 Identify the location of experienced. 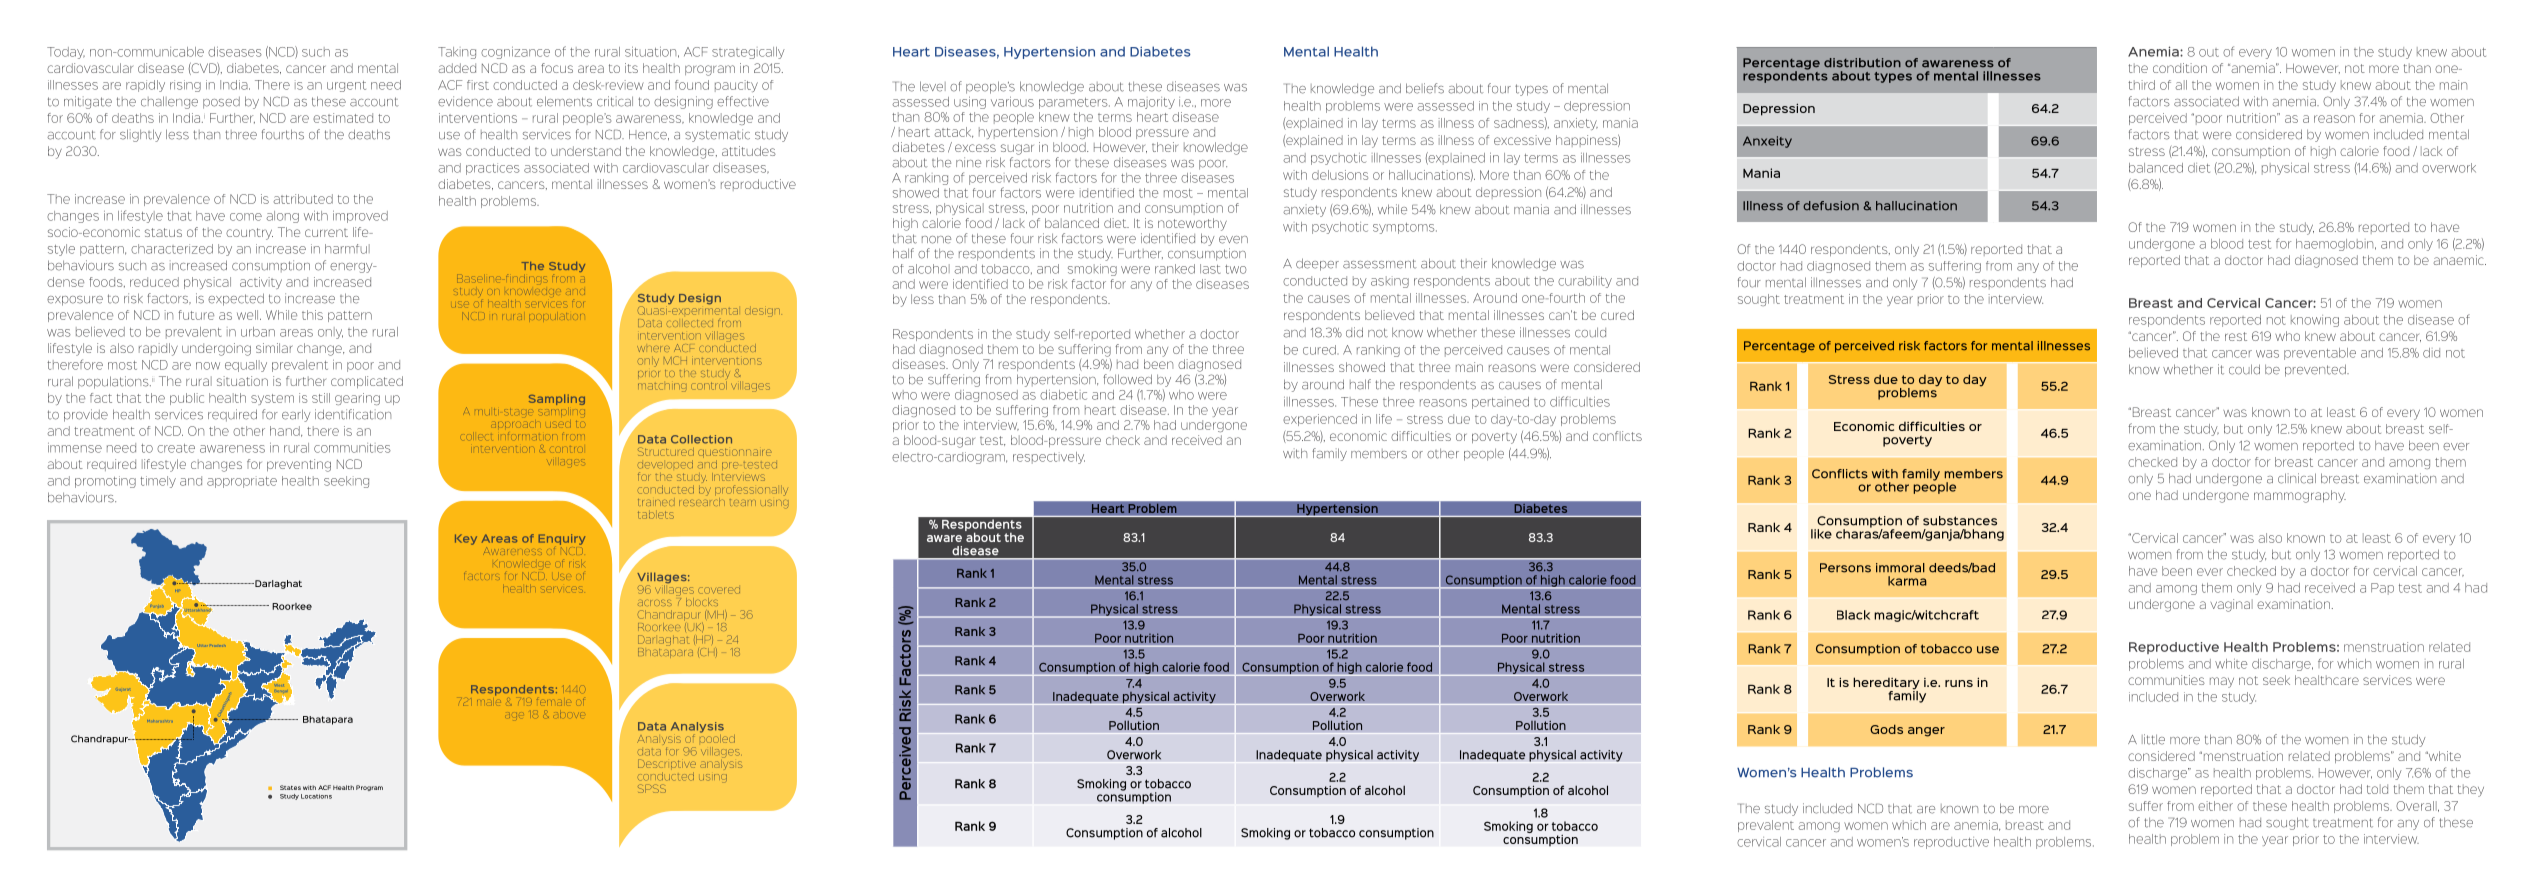
(1320, 420).
